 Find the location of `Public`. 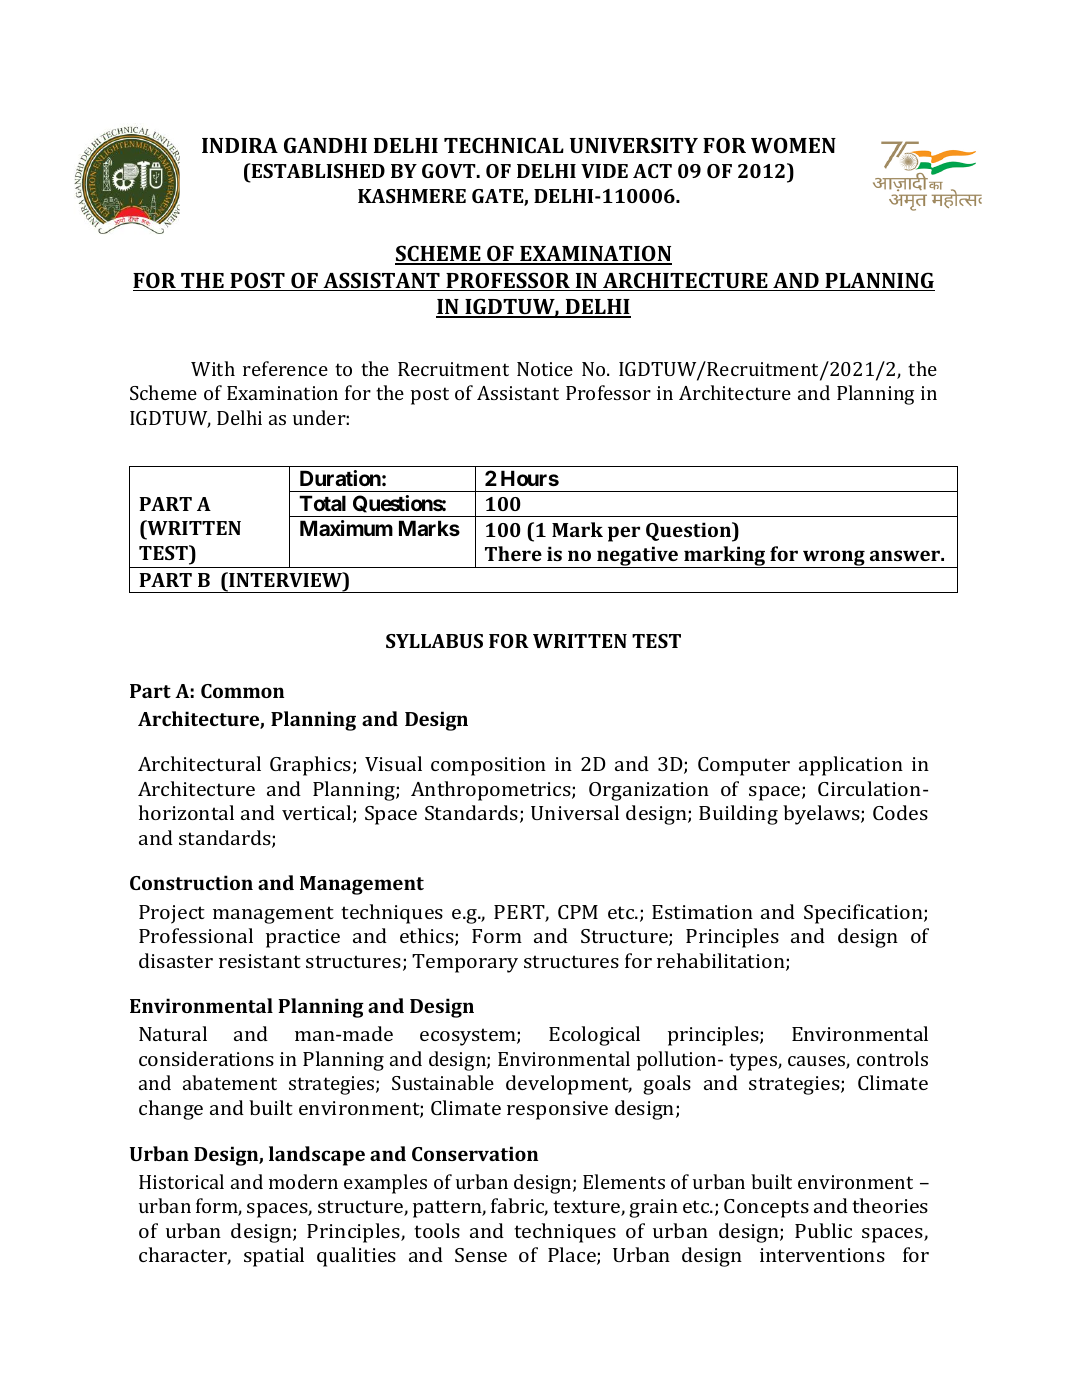

Public is located at coordinates (823, 1230).
